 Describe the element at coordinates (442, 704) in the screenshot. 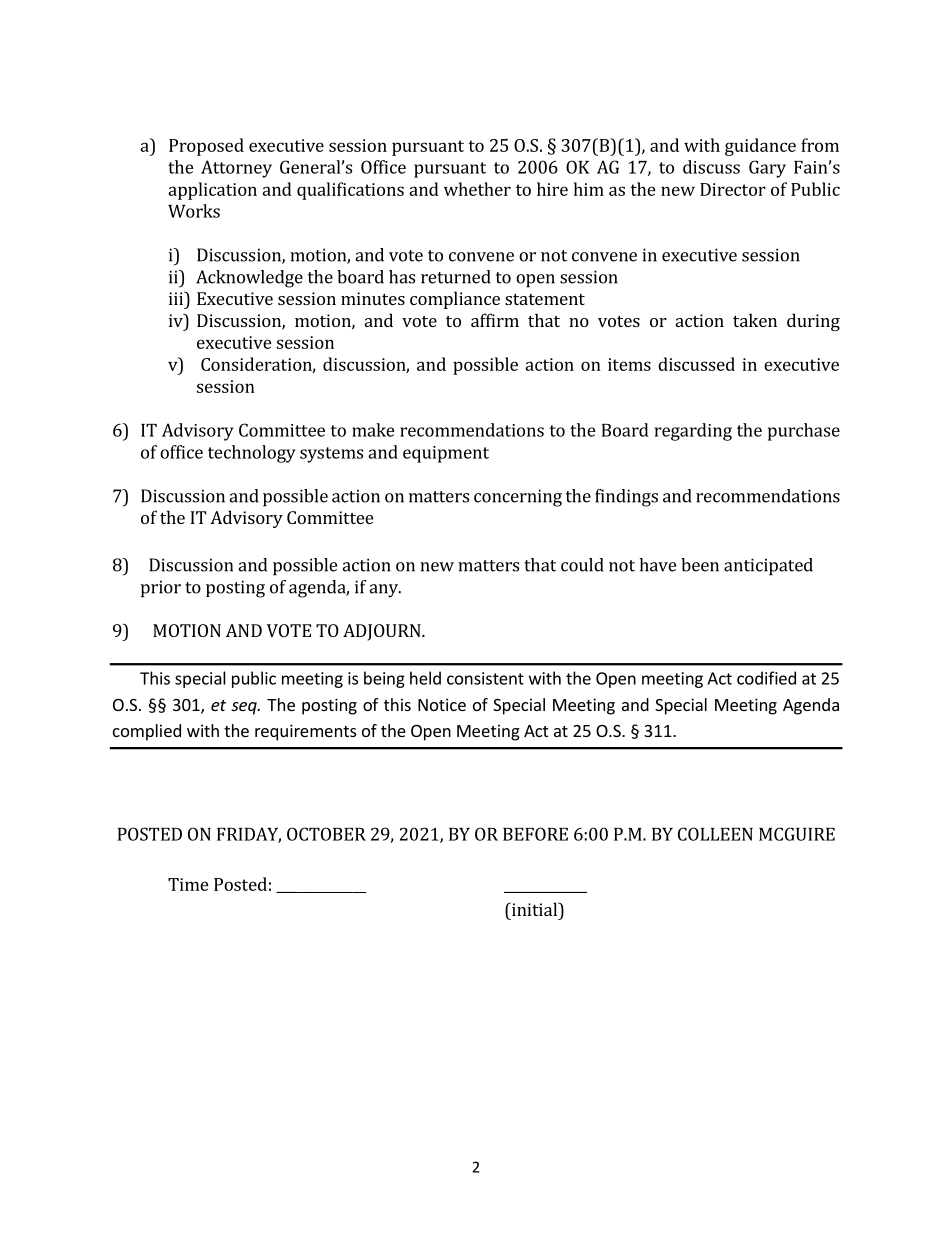

I see `Notice` at that location.
